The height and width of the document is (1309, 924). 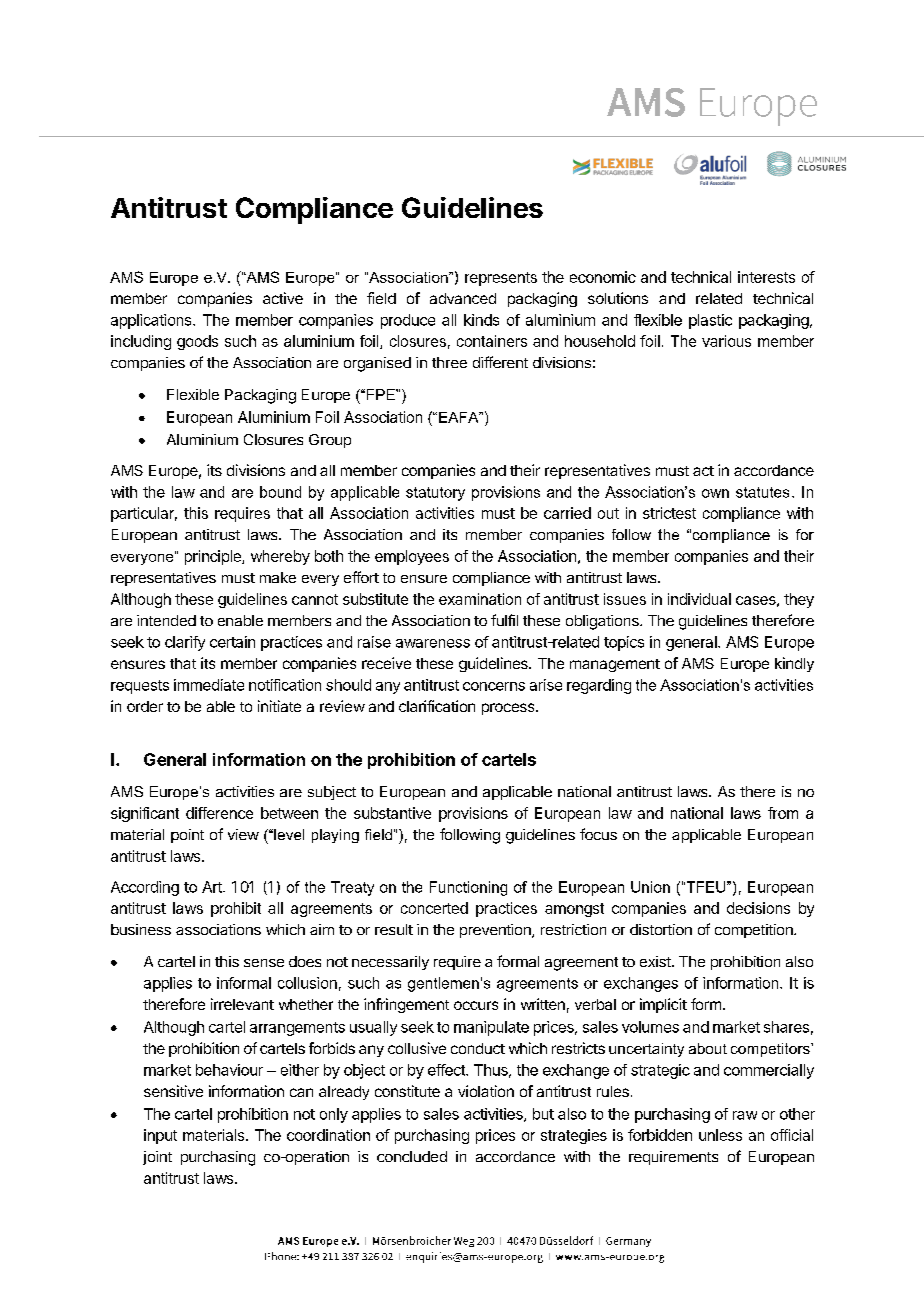 I want to click on clarification, so click(x=437, y=706).
